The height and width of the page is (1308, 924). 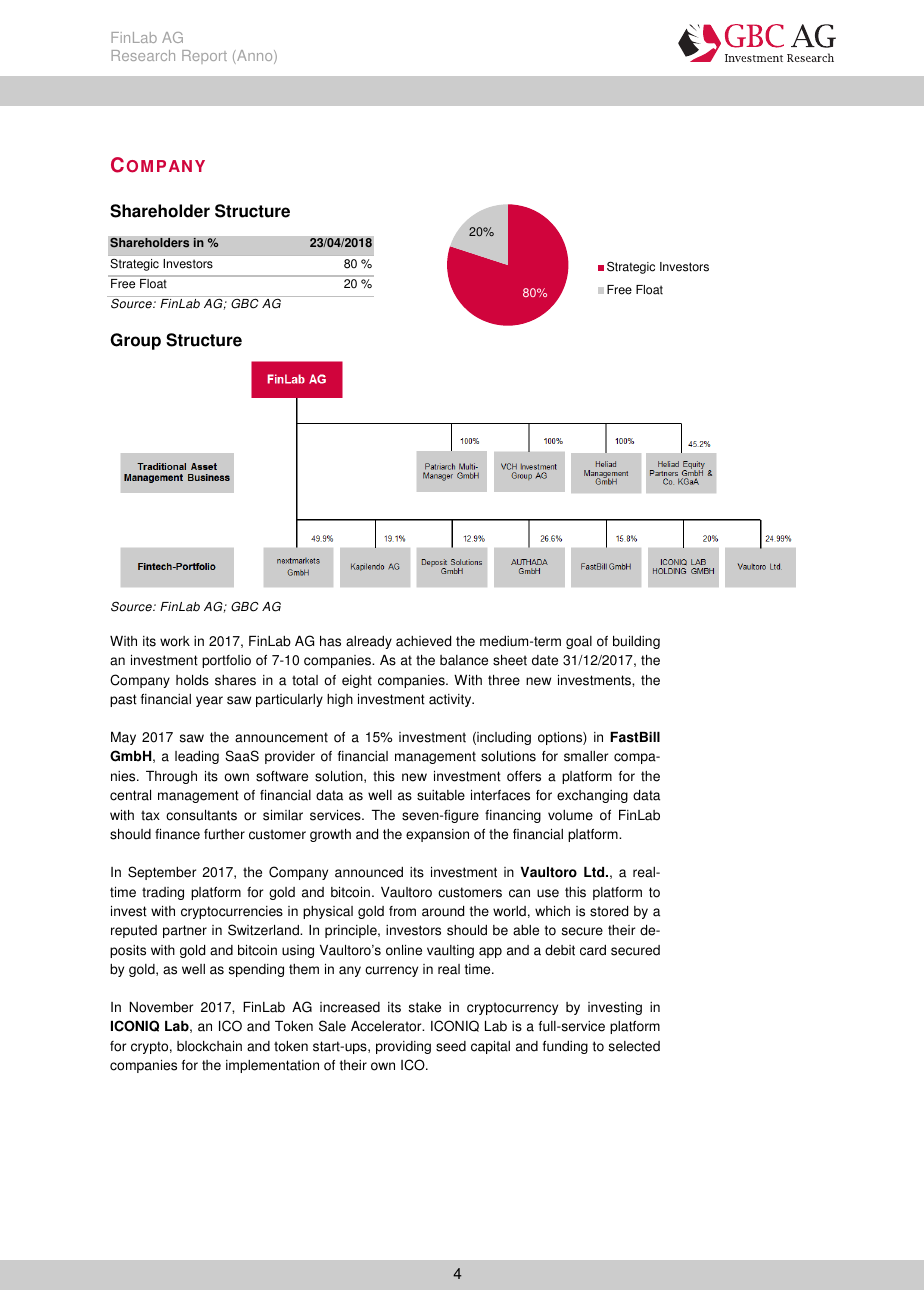 I want to click on already, so click(x=369, y=642).
